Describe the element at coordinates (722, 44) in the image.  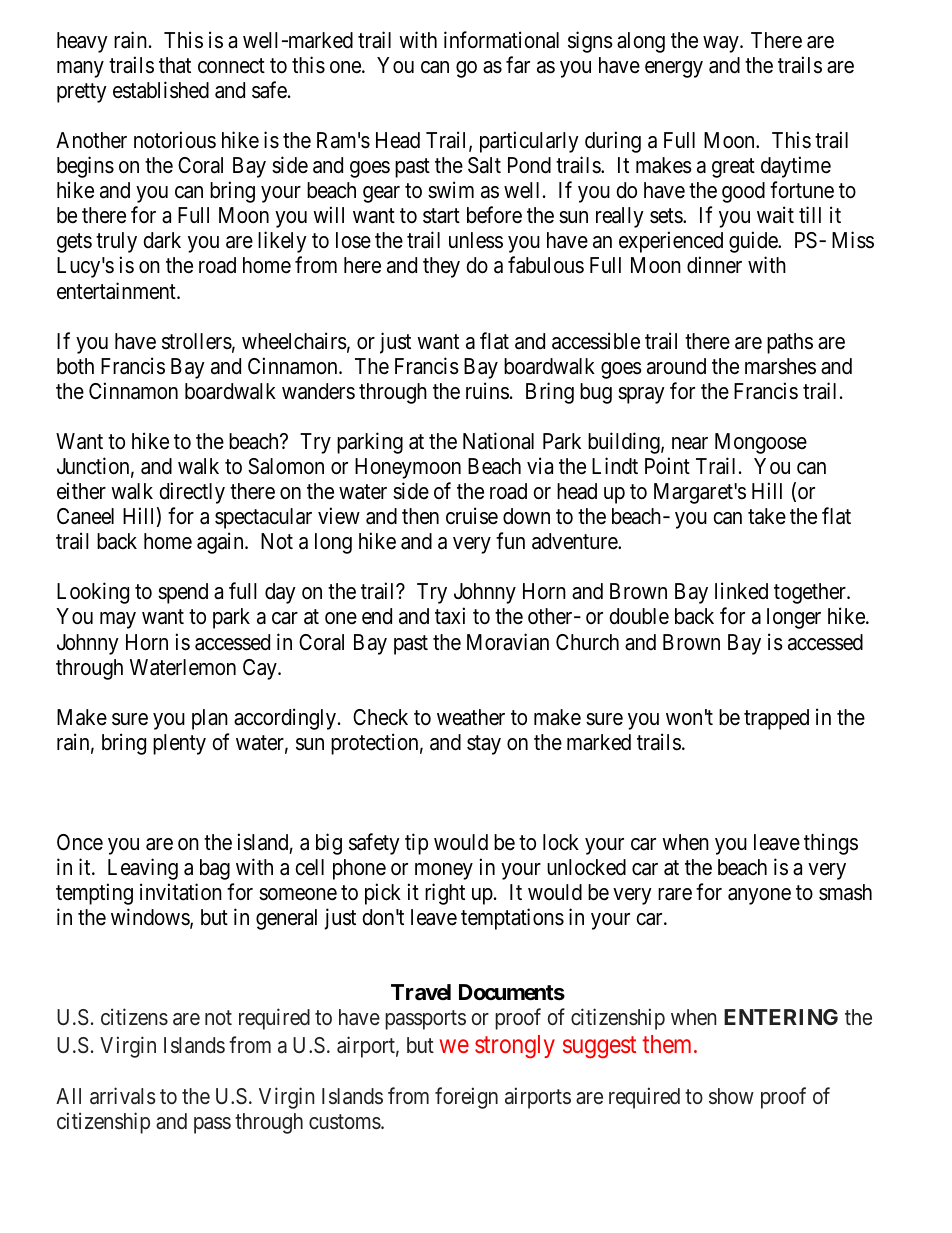
I see `way` at that location.
